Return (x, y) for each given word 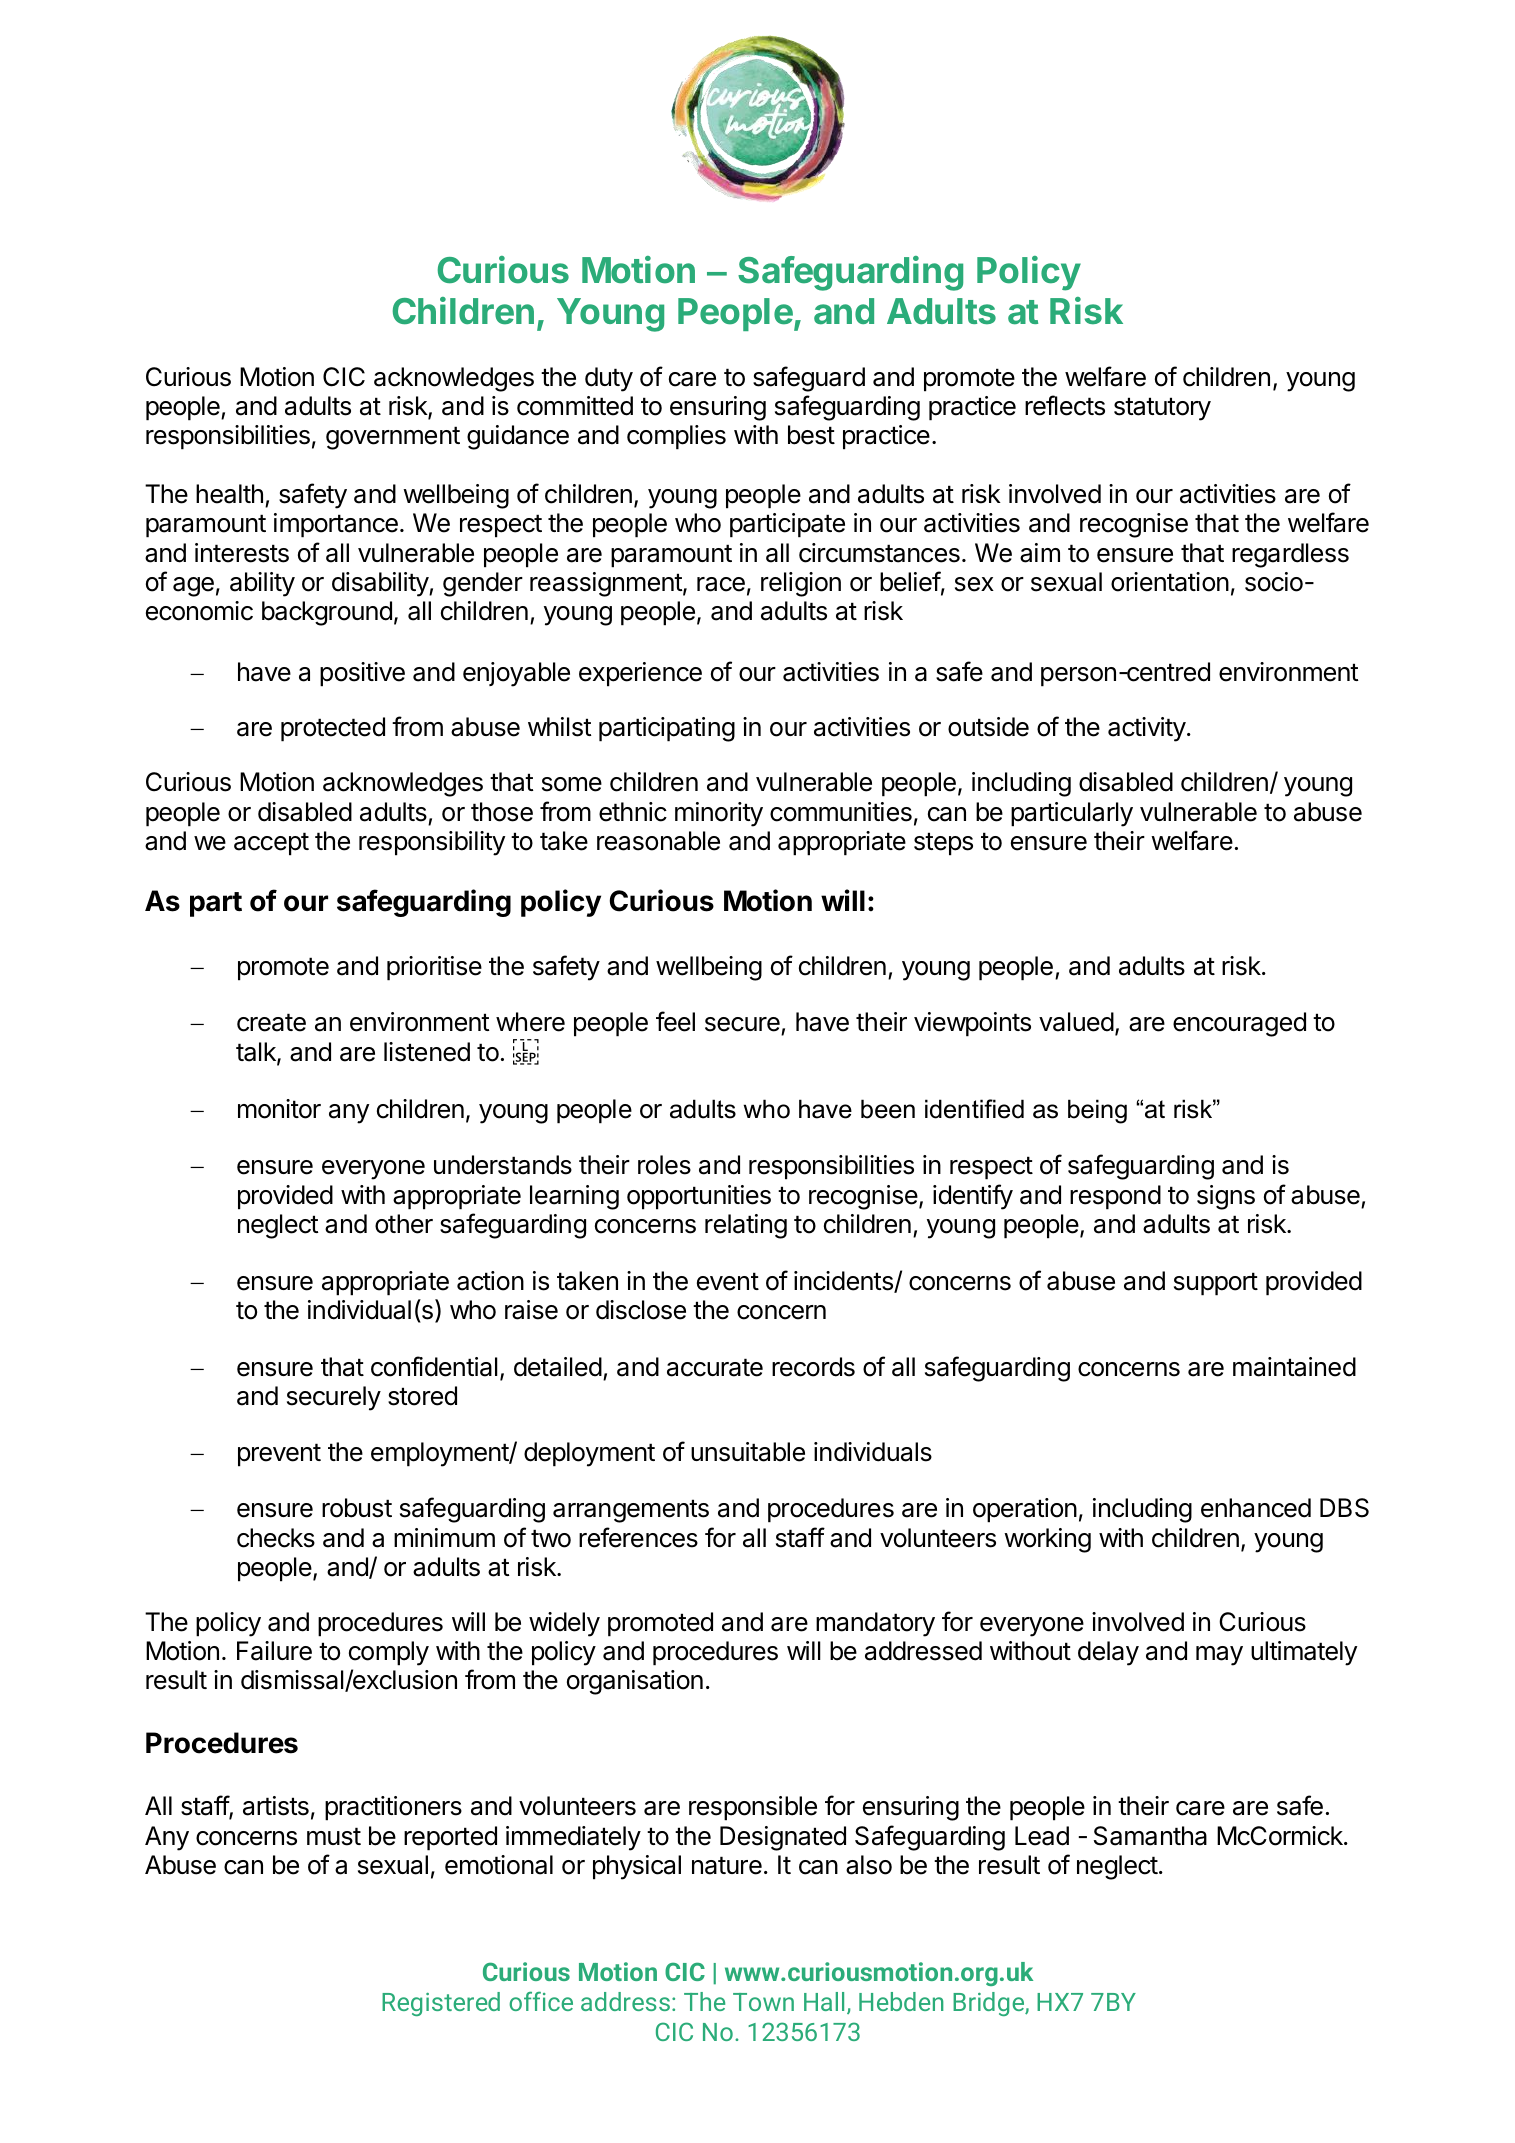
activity (1147, 729)
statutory (1162, 409)
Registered (441, 2004)
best (811, 435)
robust (357, 1508)
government (393, 438)
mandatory (875, 1624)
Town (763, 2002)
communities (841, 812)
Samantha (1150, 1836)
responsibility (432, 843)
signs (1226, 1197)
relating (746, 1226)
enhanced (1256, 1508)
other (404, 1224)
